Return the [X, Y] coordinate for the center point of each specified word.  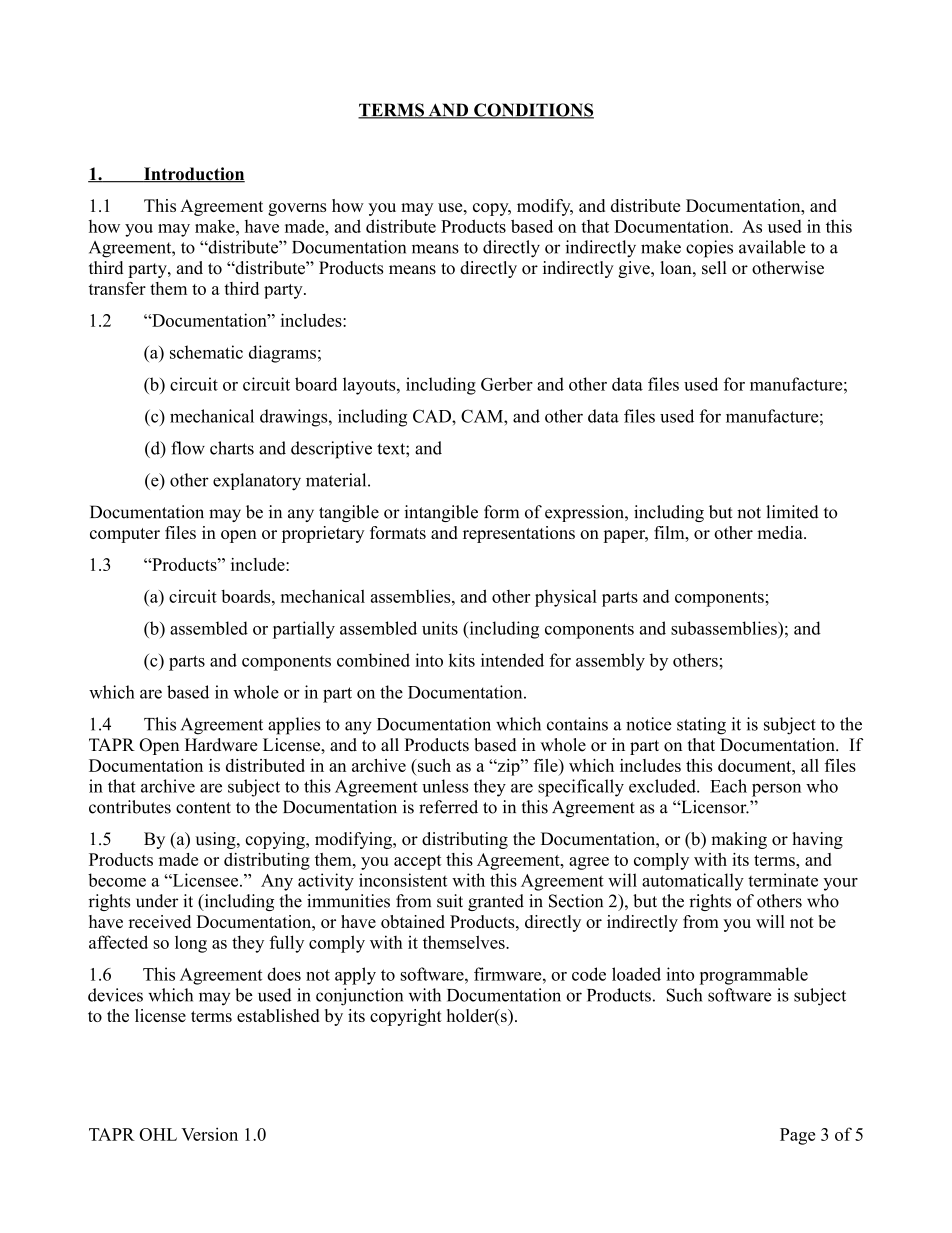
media [781, 532]
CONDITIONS [533, 111]
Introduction [193, 175]
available [772, 247]
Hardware [221, 745]
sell [714, 268]
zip [508, 767]
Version [209, 1134]
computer [125, 535]
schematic [206, 352]
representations [519, 534]
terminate [783, 880]
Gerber [507, 384]
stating [701, 726]
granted [496, 902]
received [160, 921]
